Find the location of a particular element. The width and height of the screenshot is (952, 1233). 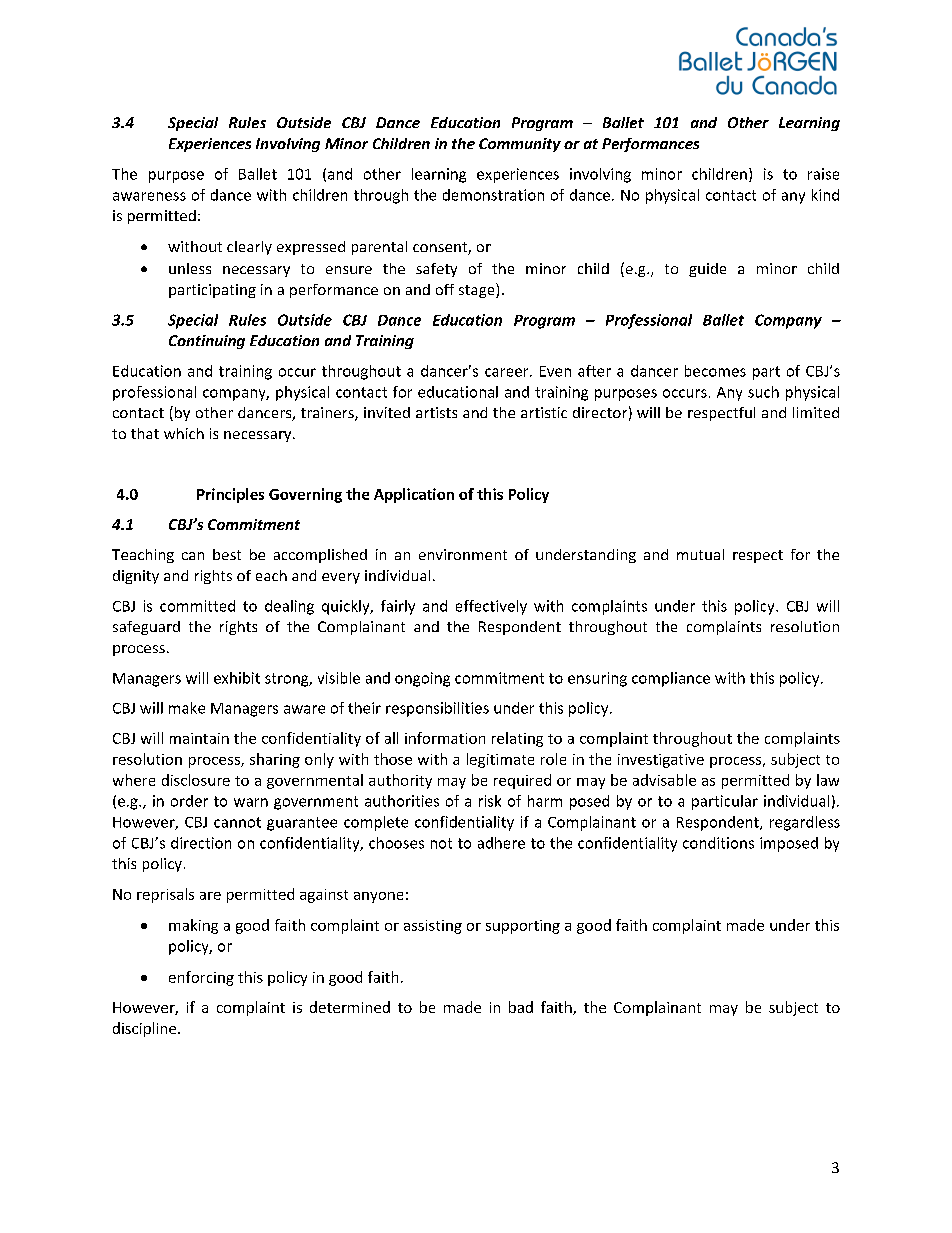

enforcing is located at coordinates (201, 978).
